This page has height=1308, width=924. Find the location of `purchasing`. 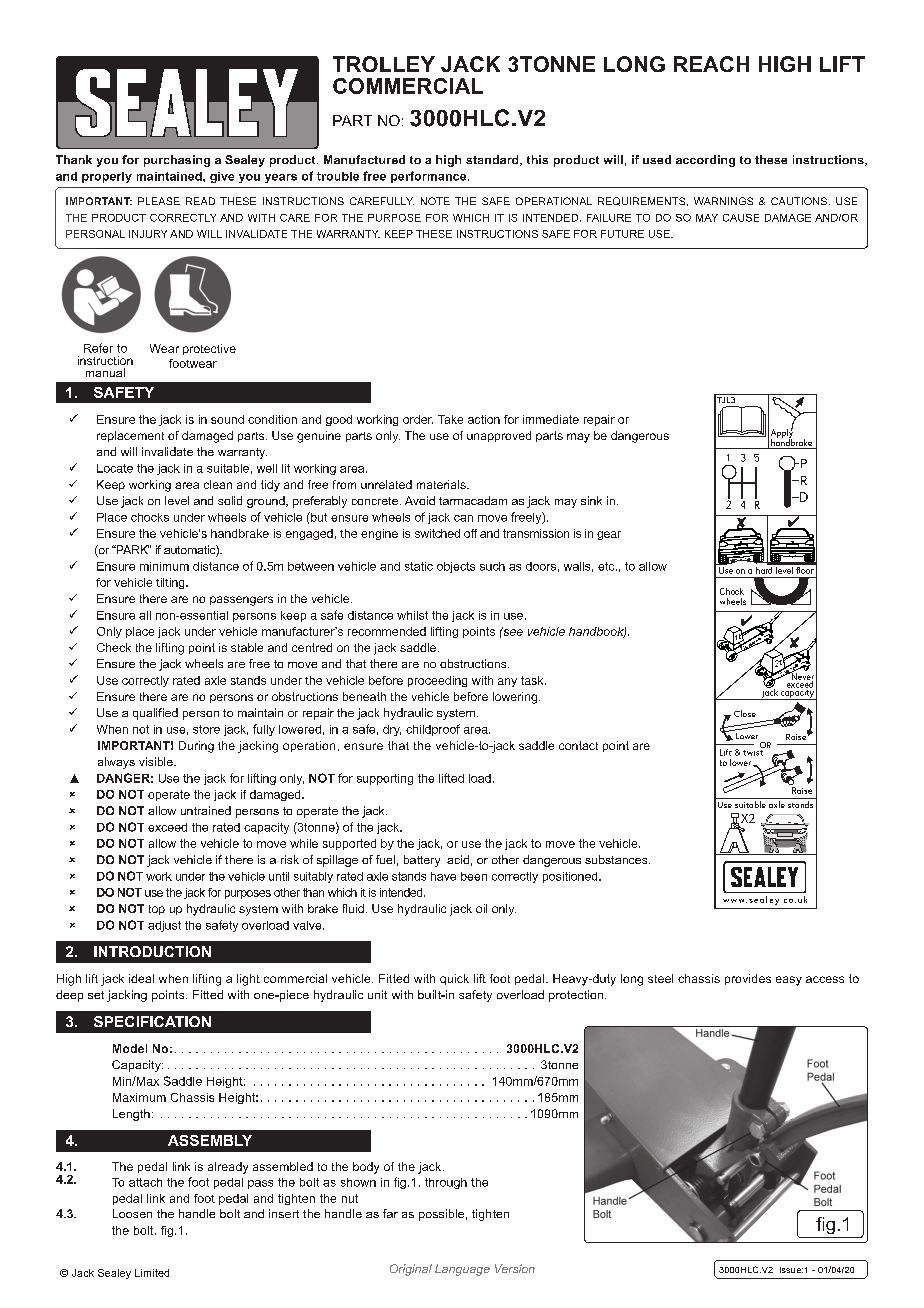

purchasing is located at coordinates (177, 161).
